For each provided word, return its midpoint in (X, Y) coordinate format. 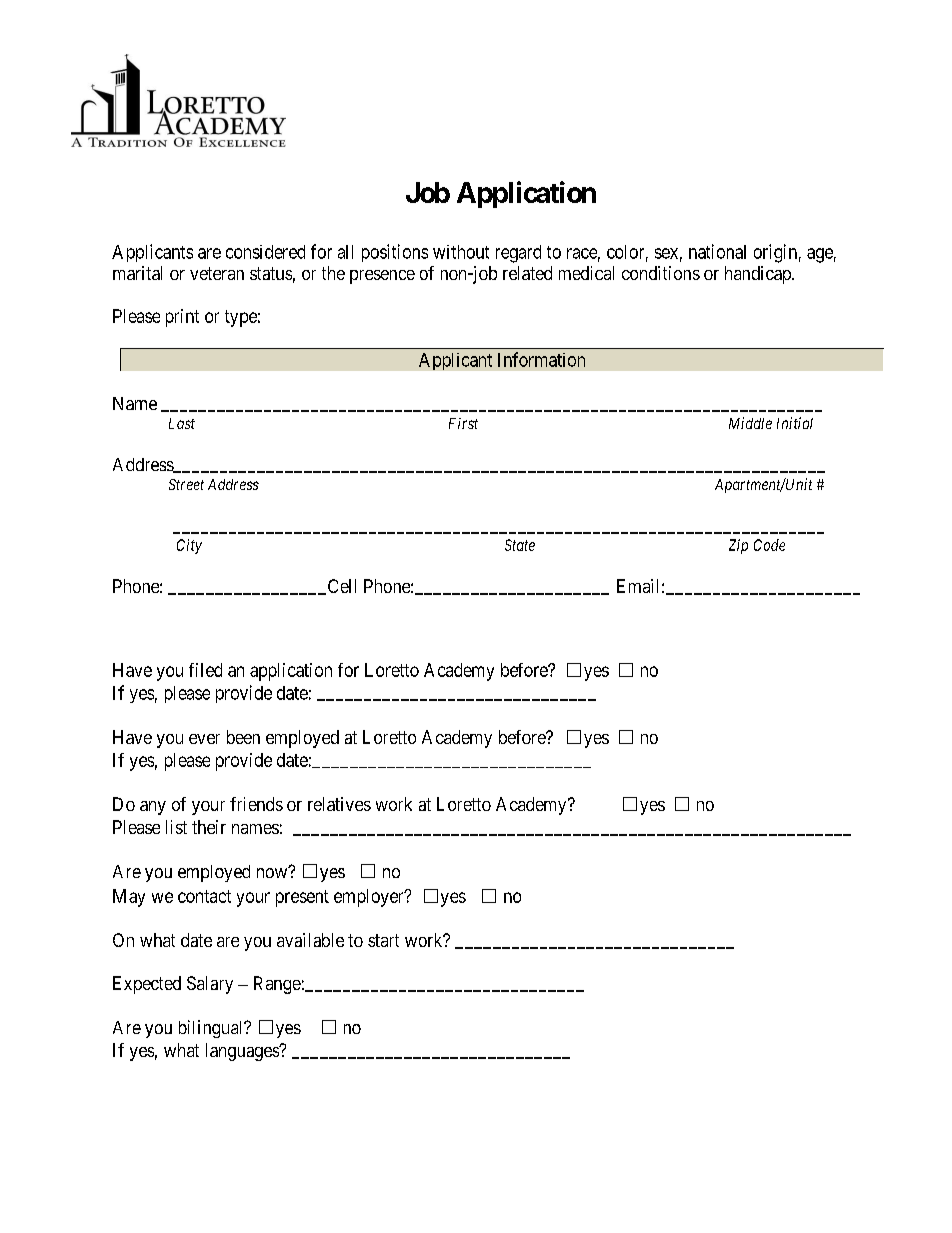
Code (769, 545)
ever (204, 739)
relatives (339, 804)
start (383, 940)
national (717, 251)
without (461, 252)
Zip (738, 546)
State (520, 545)
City (189, 546)
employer (370, 898)
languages (243, 1052)
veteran (217, 273)
